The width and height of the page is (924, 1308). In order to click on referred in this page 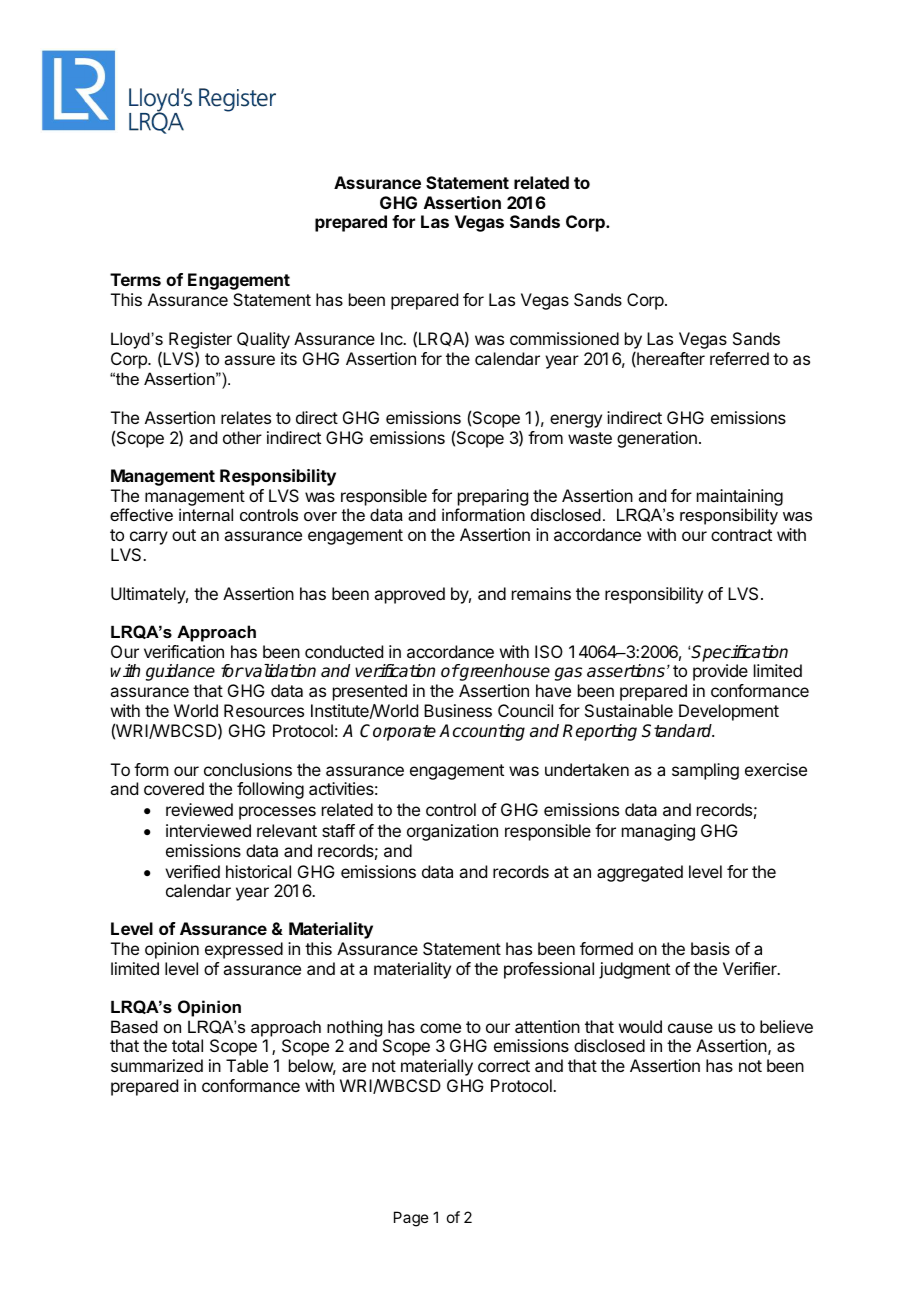, I will do `click(739, 358)`.
